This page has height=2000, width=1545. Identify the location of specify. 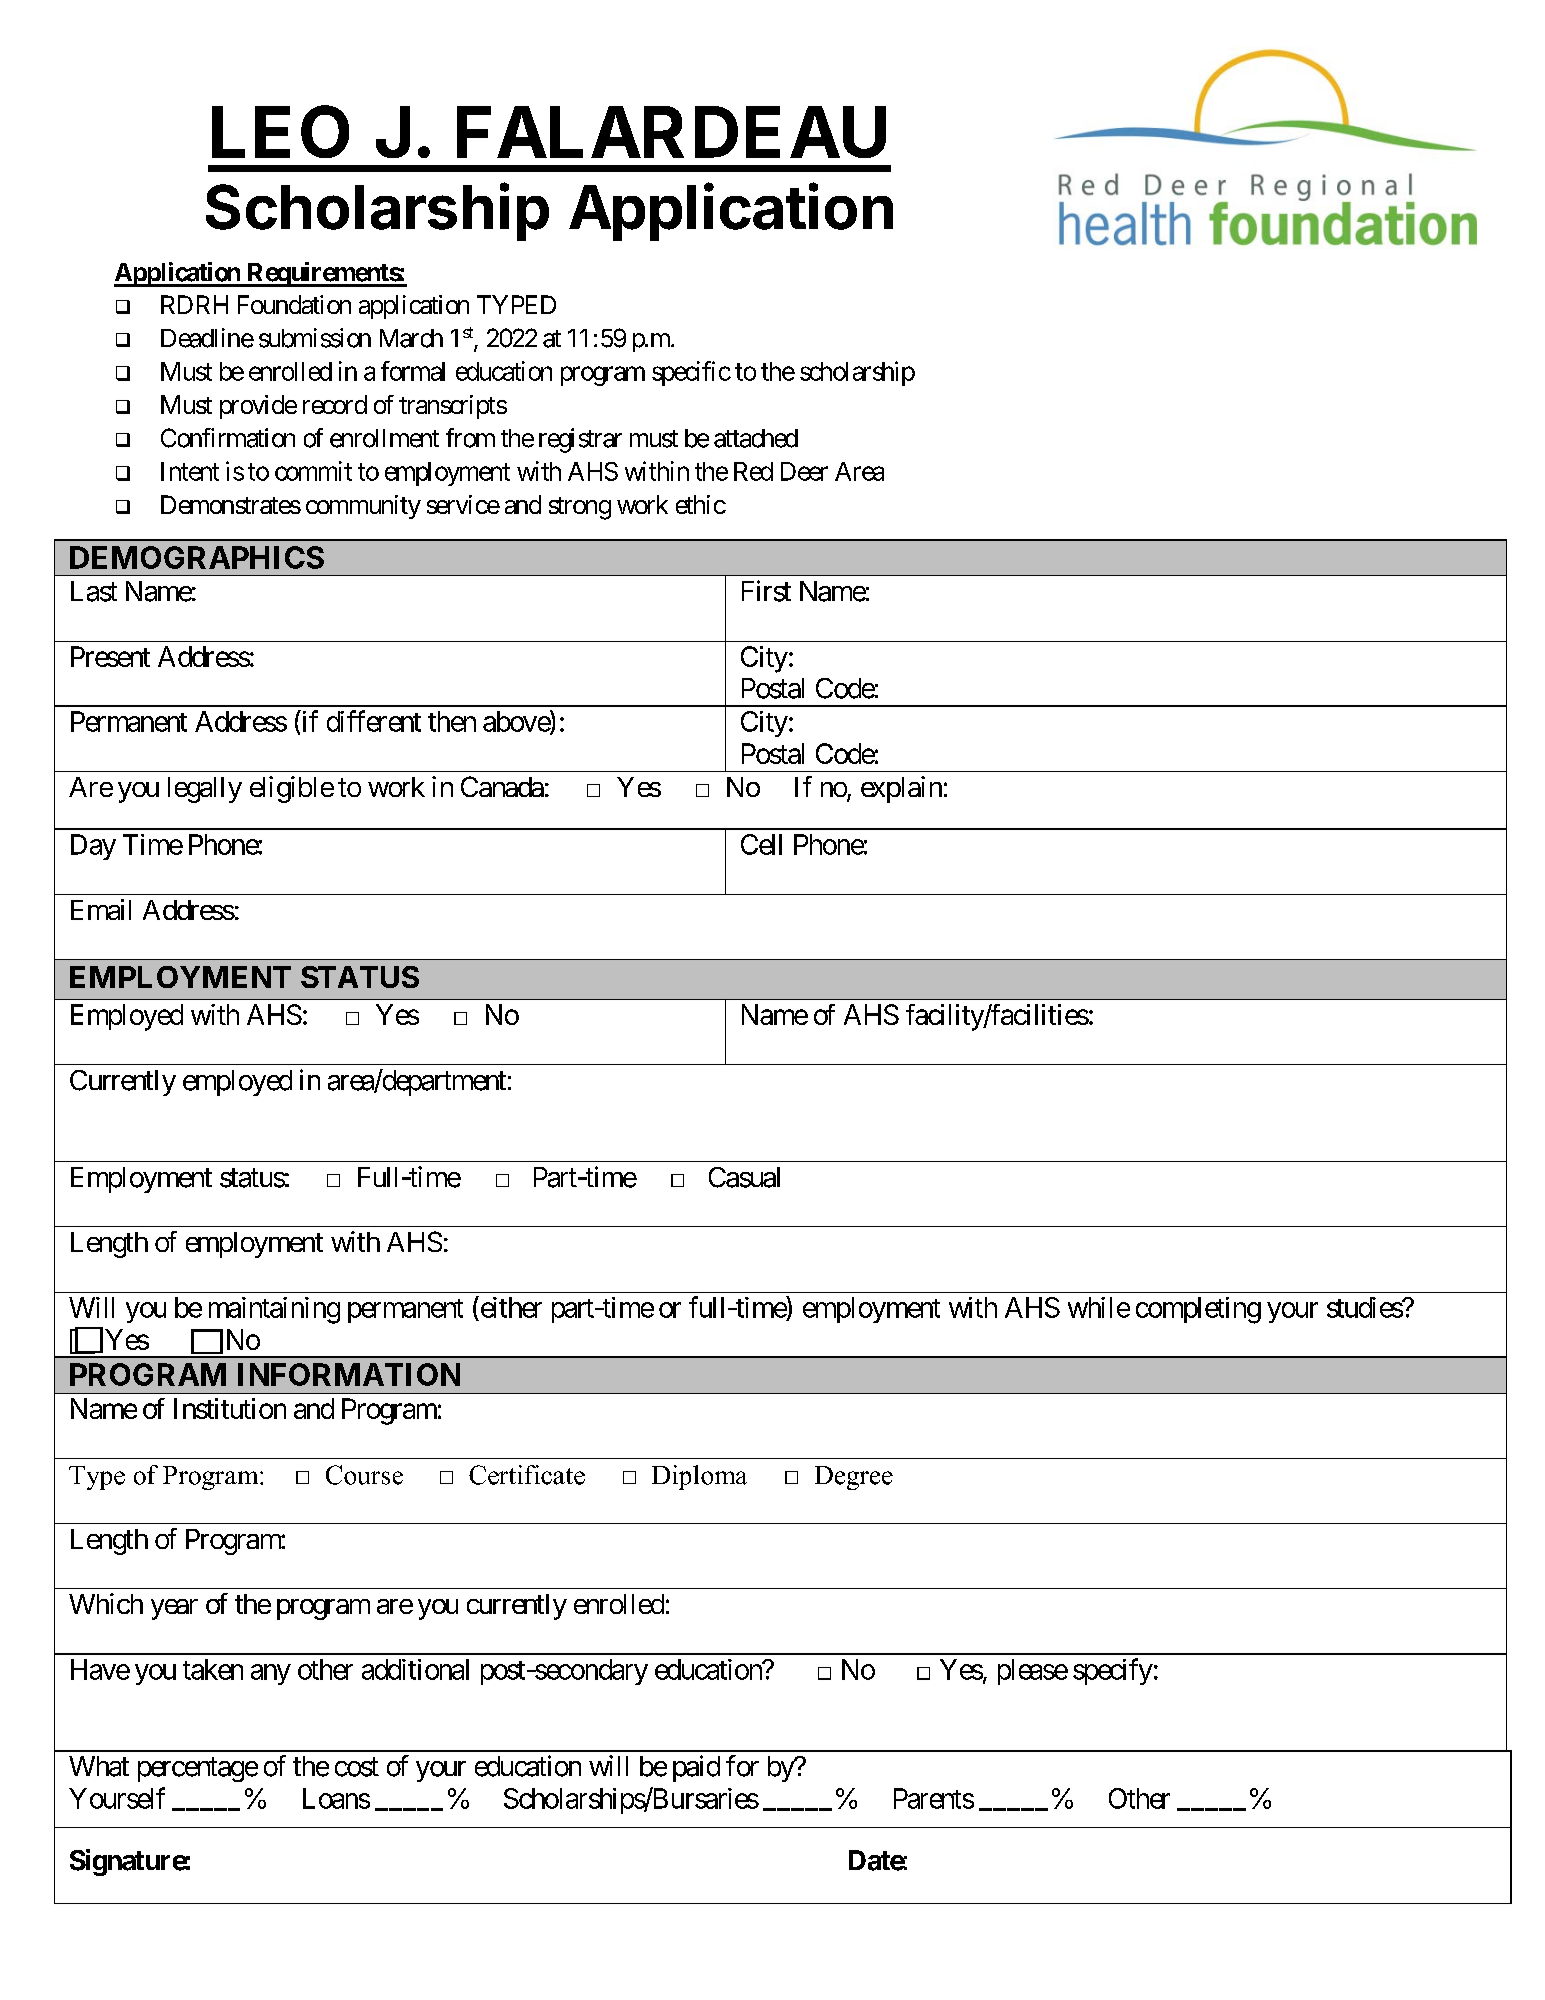
(1113, 1671).
